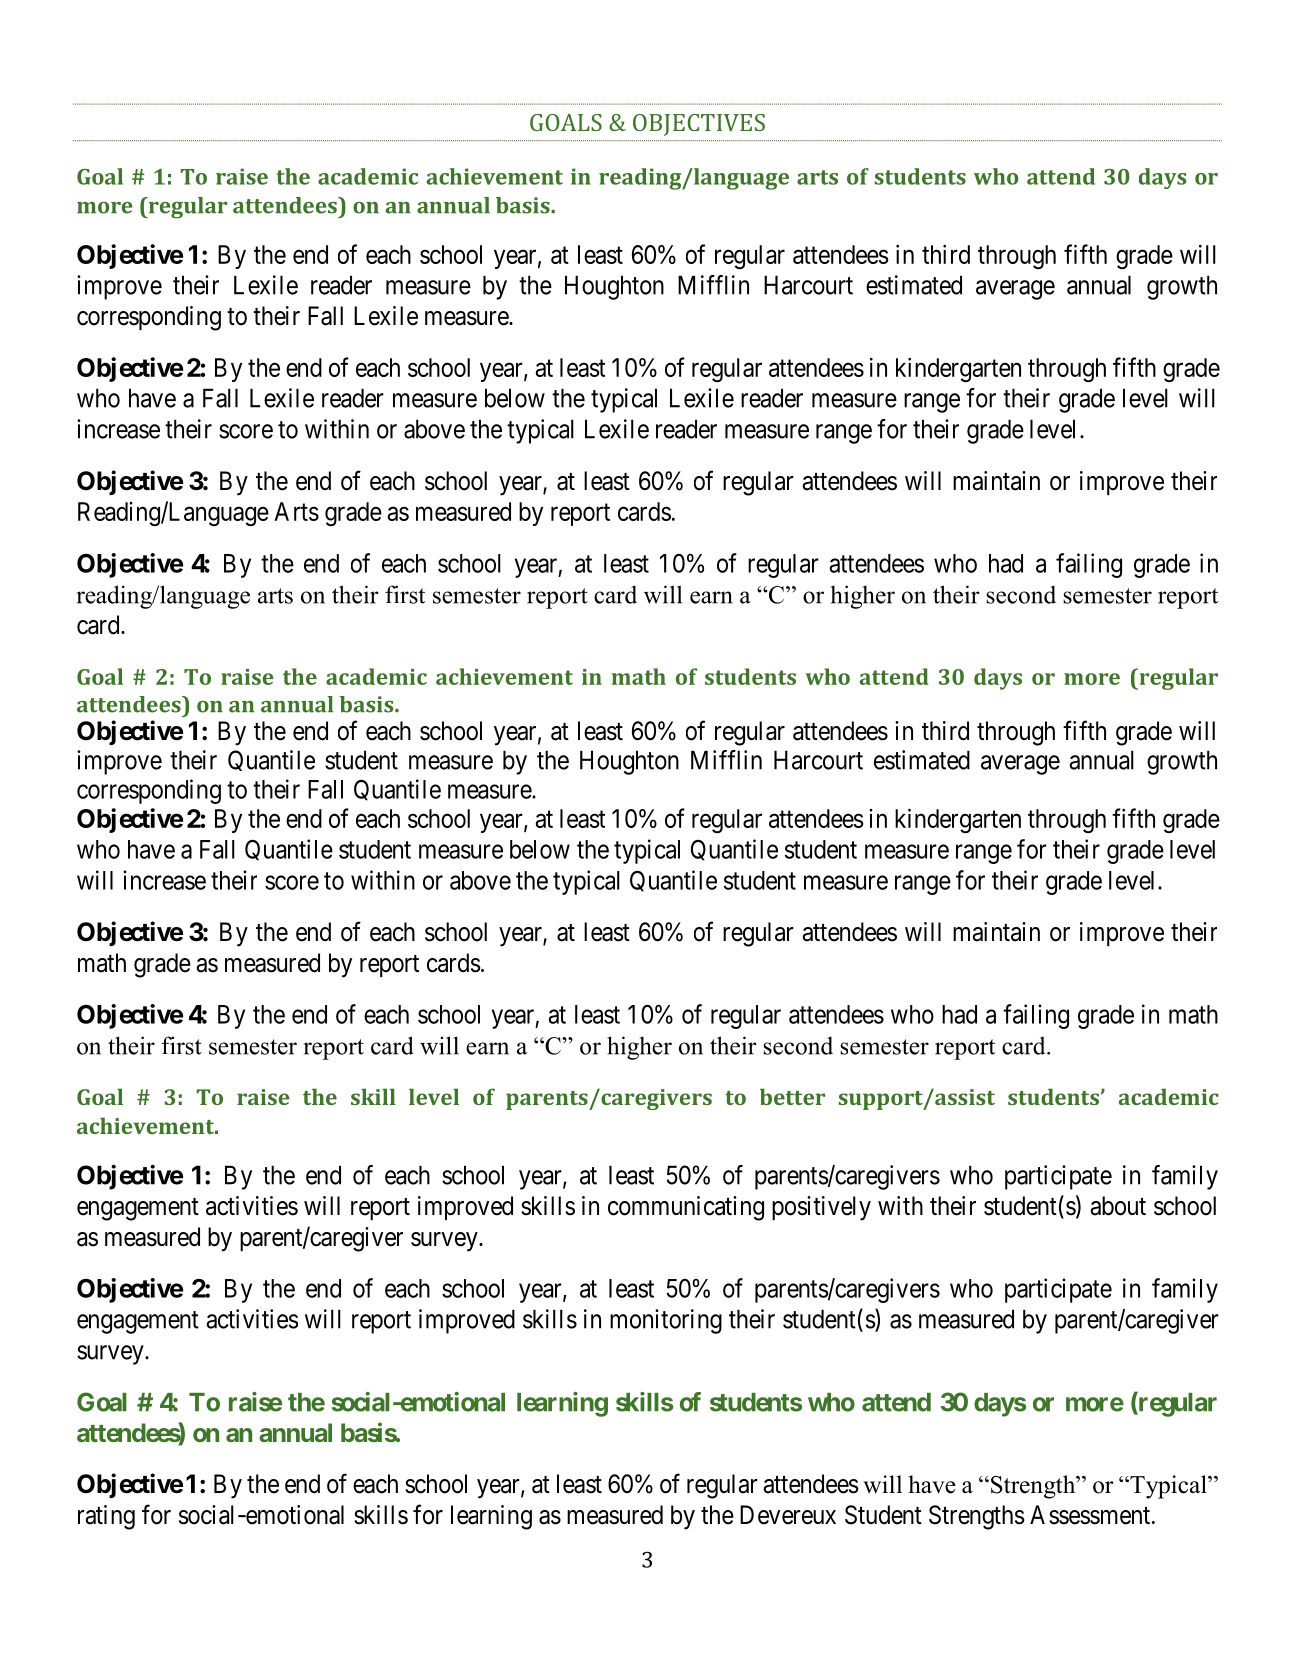  Describe the element at coordinates (686, 1208) in the screenshot. I see `communicating` at that location.
